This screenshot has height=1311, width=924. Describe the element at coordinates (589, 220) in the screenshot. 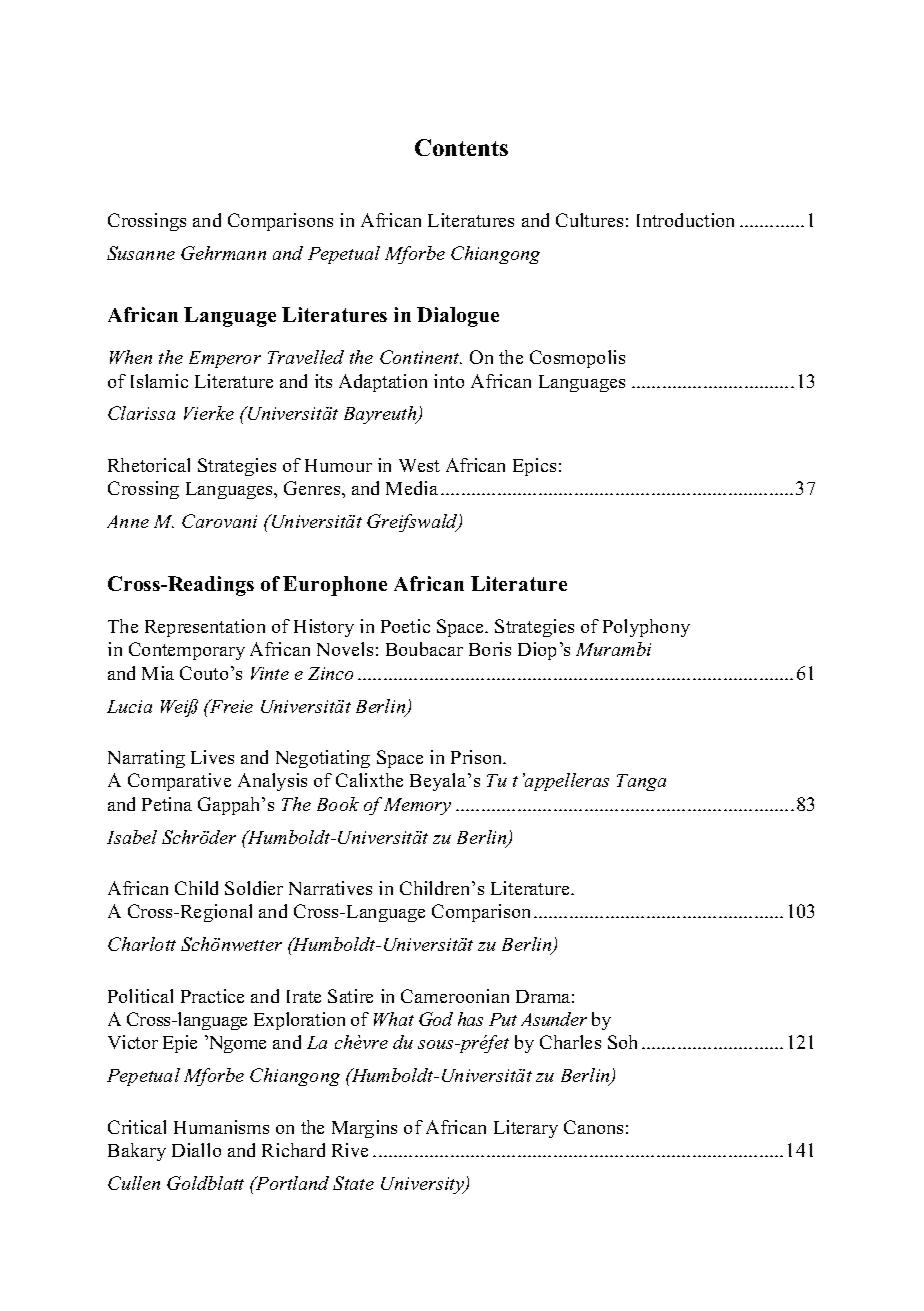

I see `Cultures` at that location.
